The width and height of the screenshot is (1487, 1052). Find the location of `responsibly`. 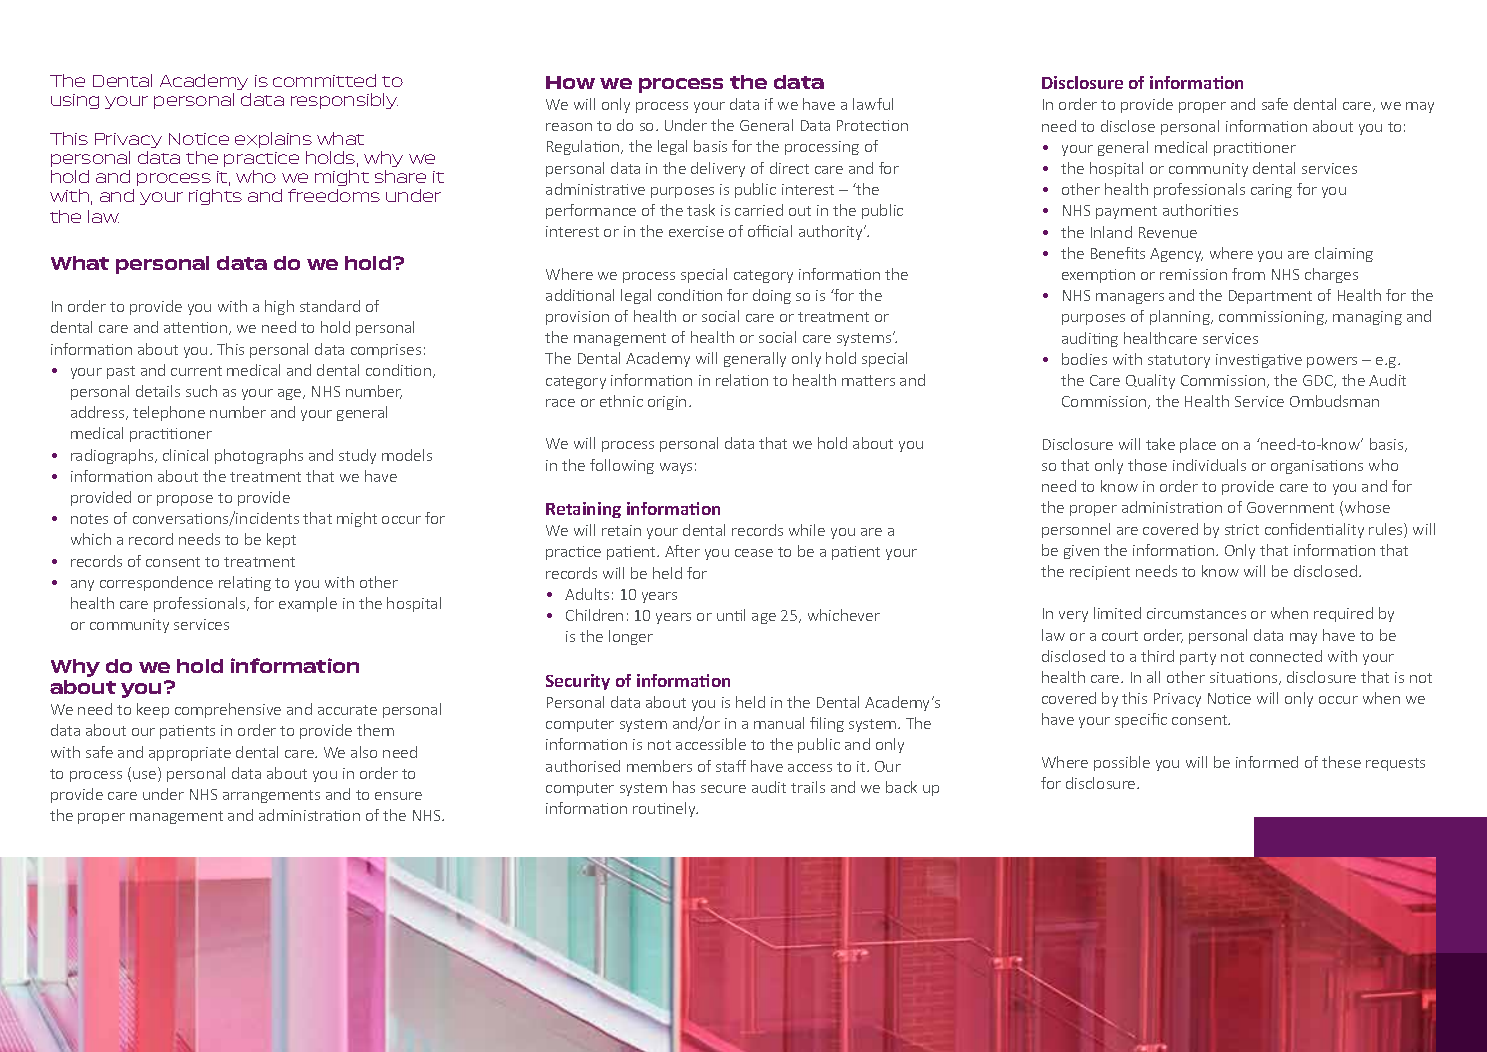

responsibly is located at coordinates (344, 101).
